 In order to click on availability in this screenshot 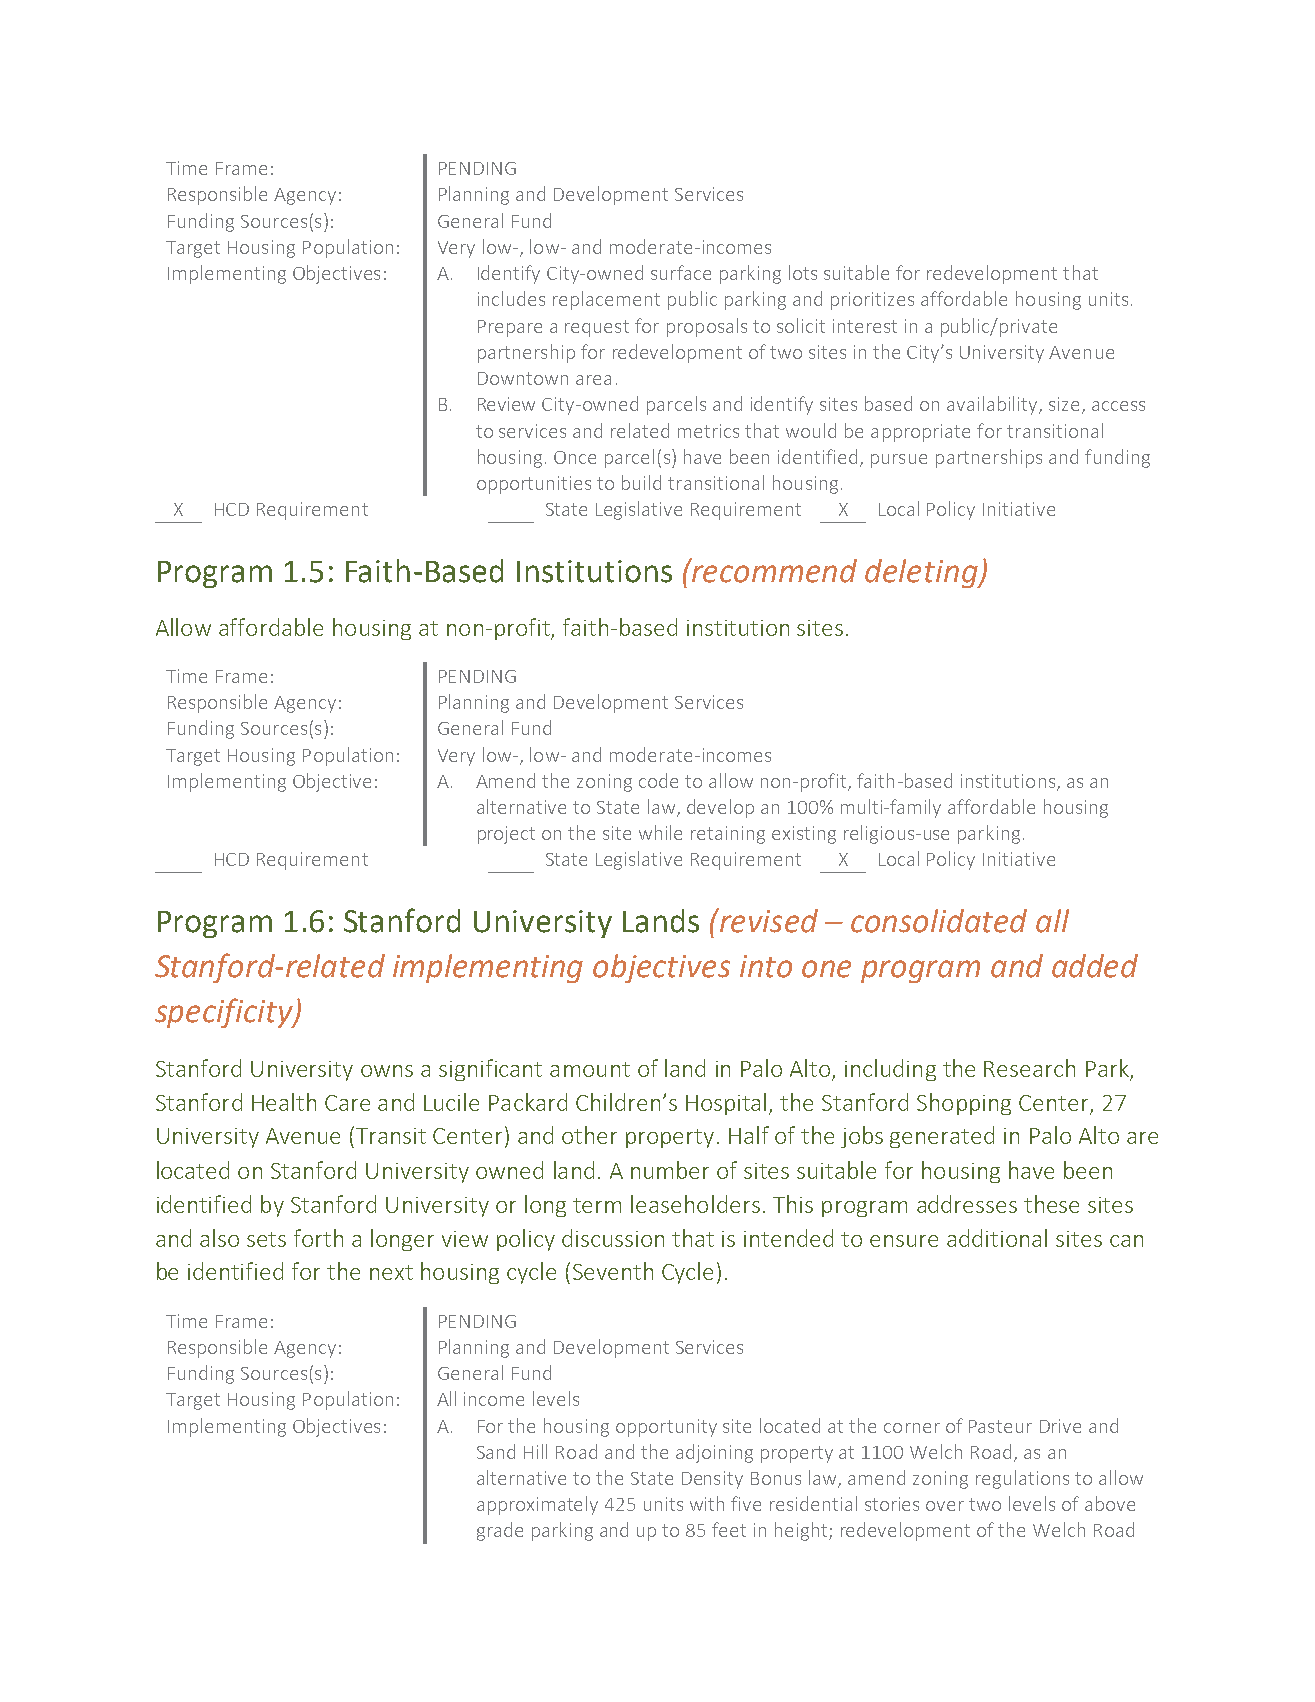, I will do `click(993, 405)`.
